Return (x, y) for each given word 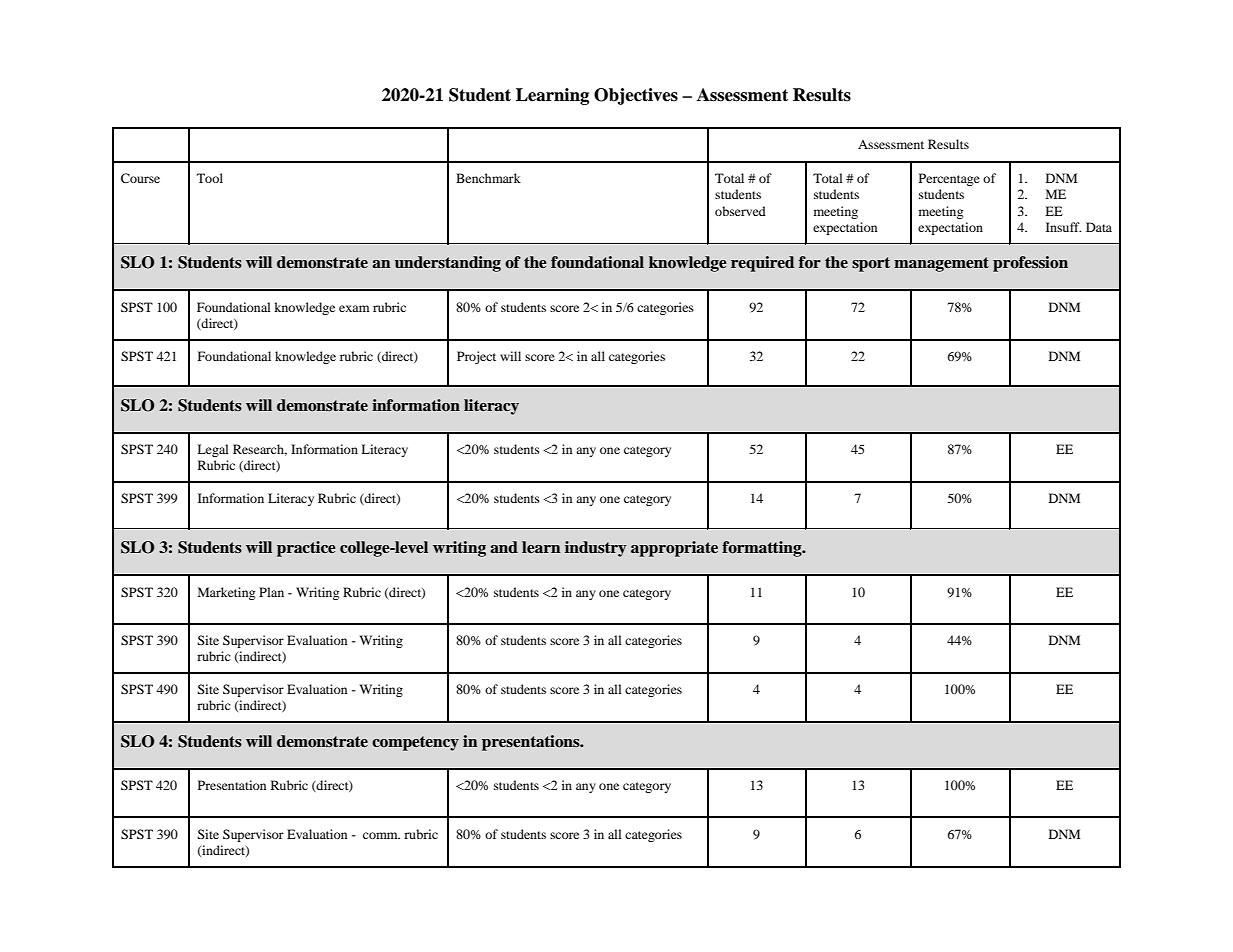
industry (596, 549)
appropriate (674, 549)
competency (415, 743)
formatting (763, 549)
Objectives (636, 96)
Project (476, 357)
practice (306, 549)
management (941, 264)
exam (354, 308)
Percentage (949, 179)
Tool (210, 178)
